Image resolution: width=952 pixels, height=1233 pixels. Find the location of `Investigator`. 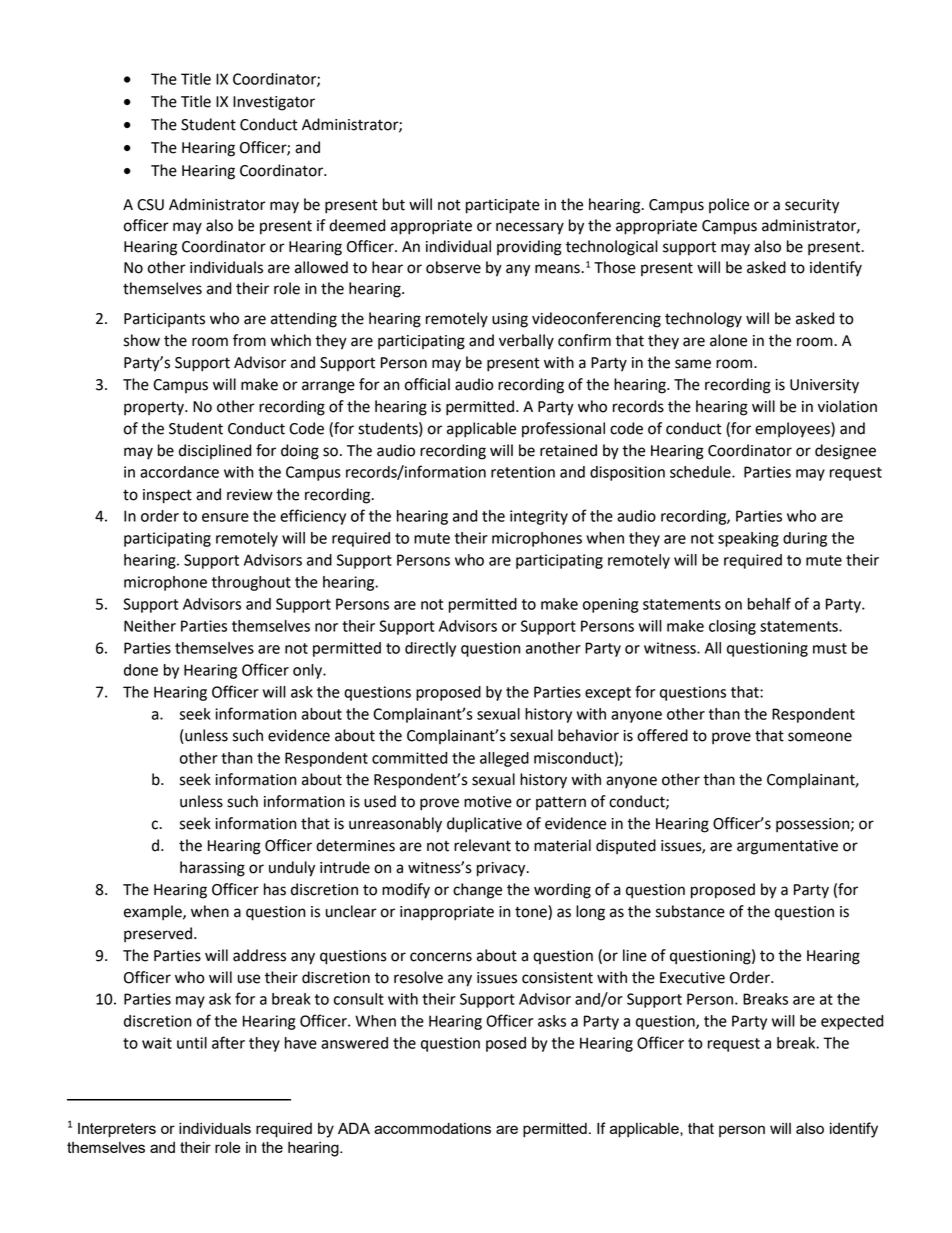

Investigator is located at coordinates (274, 103).
